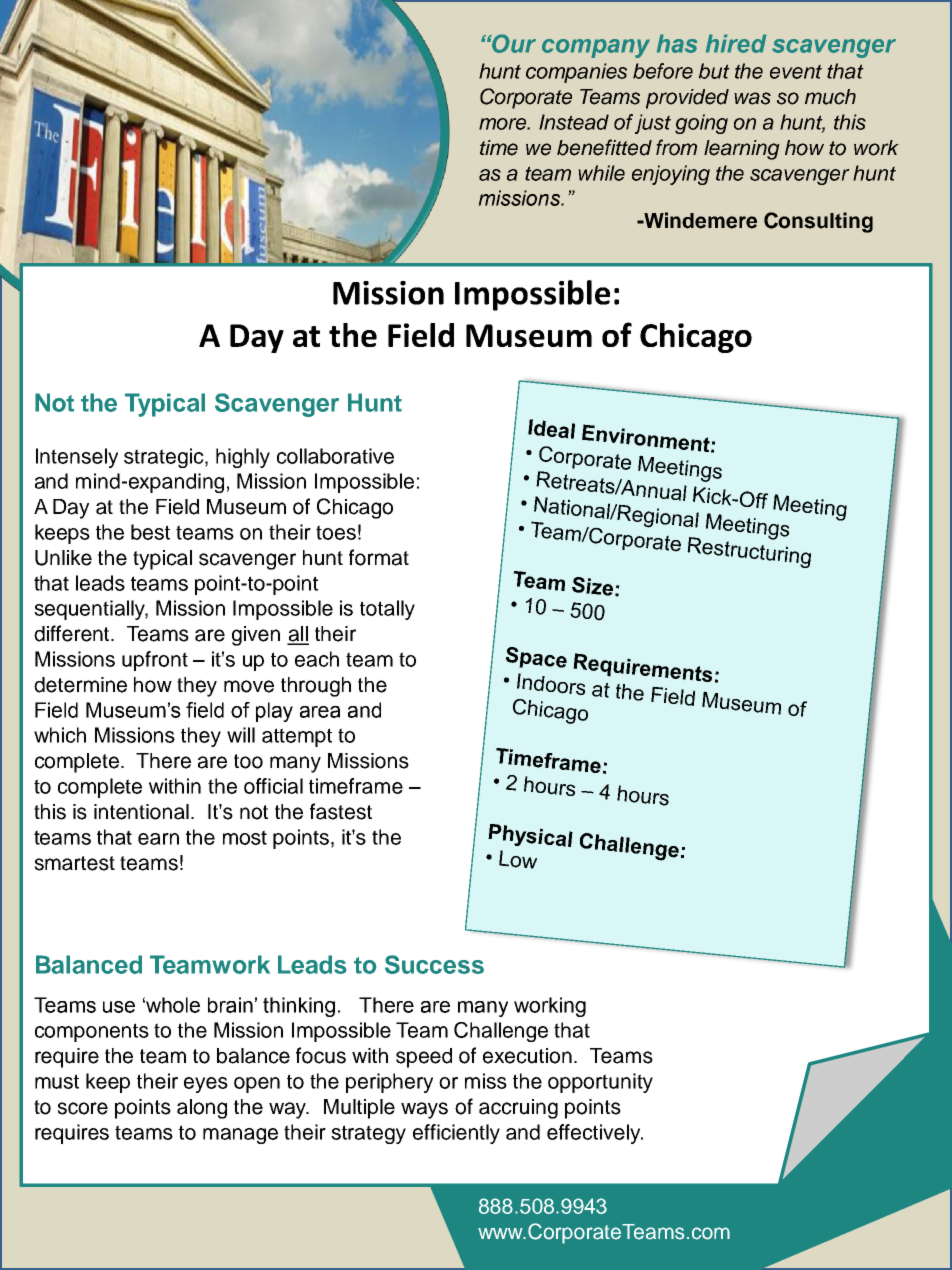 This screenshot has height=1270, width=952. Describe the element at coordinates (387, 610) in the screenshot. I see `totally` at that location.
